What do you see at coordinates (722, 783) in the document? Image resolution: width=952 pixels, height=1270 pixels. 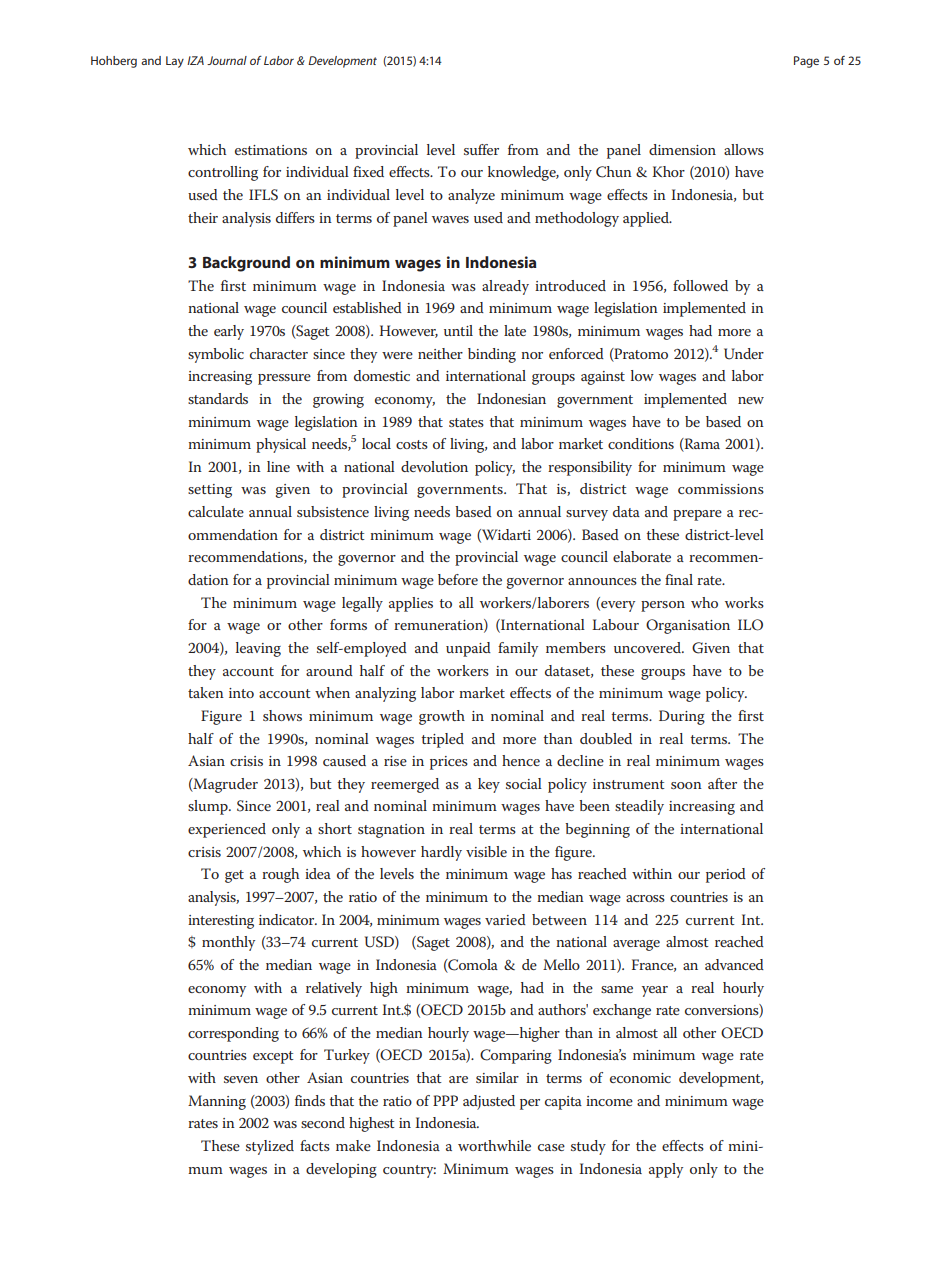 I see `after` at bounding box center [722, 783].
